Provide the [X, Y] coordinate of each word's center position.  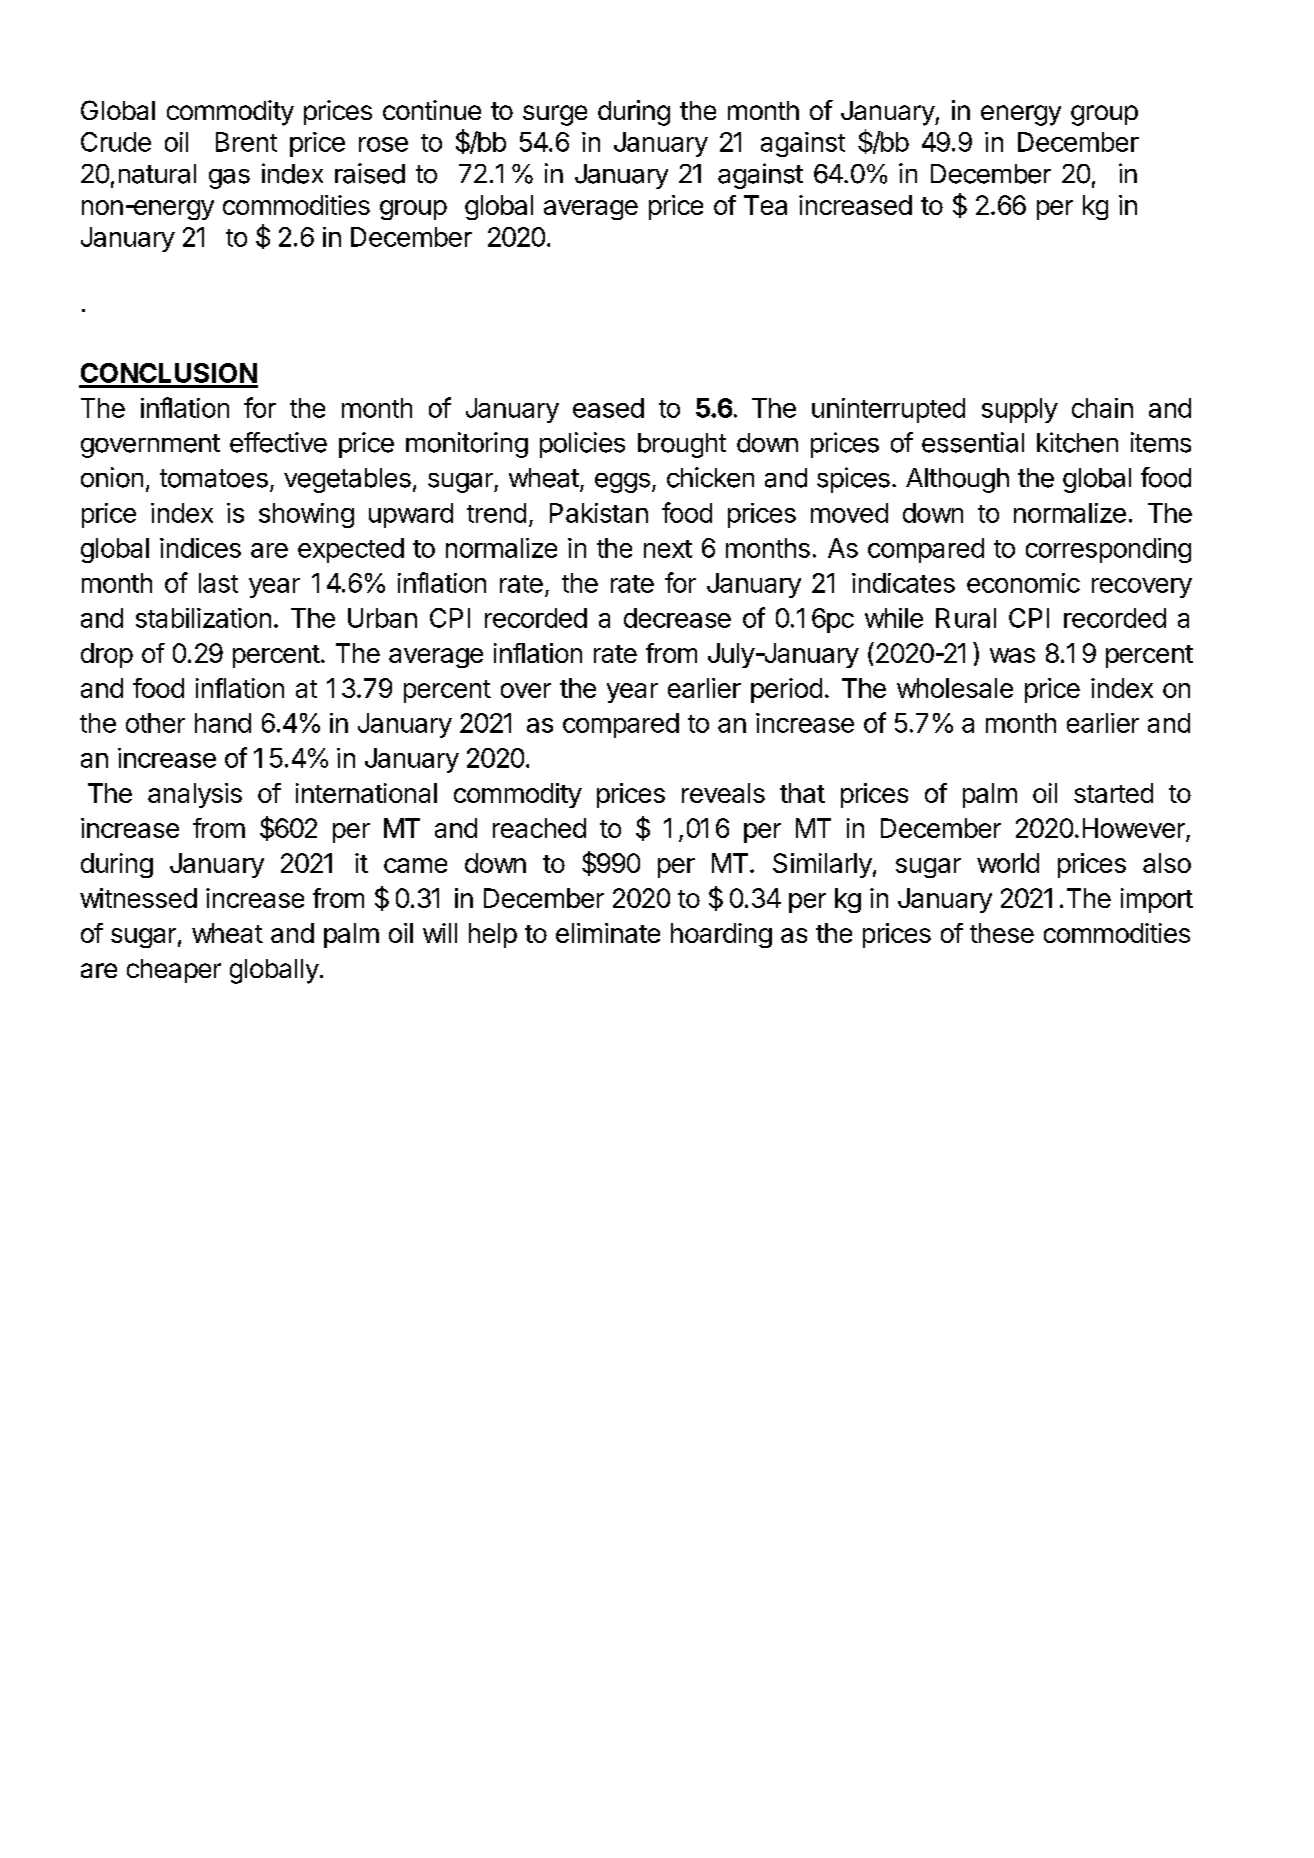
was [1012, 655]
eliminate [608, 933]
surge [555, 115]
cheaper [174, 971]
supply [1020, 410]
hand [223, 723]
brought [682, 445]
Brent [246, 142]
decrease [677, 618]
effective [278, 442]
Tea [765, 205]
